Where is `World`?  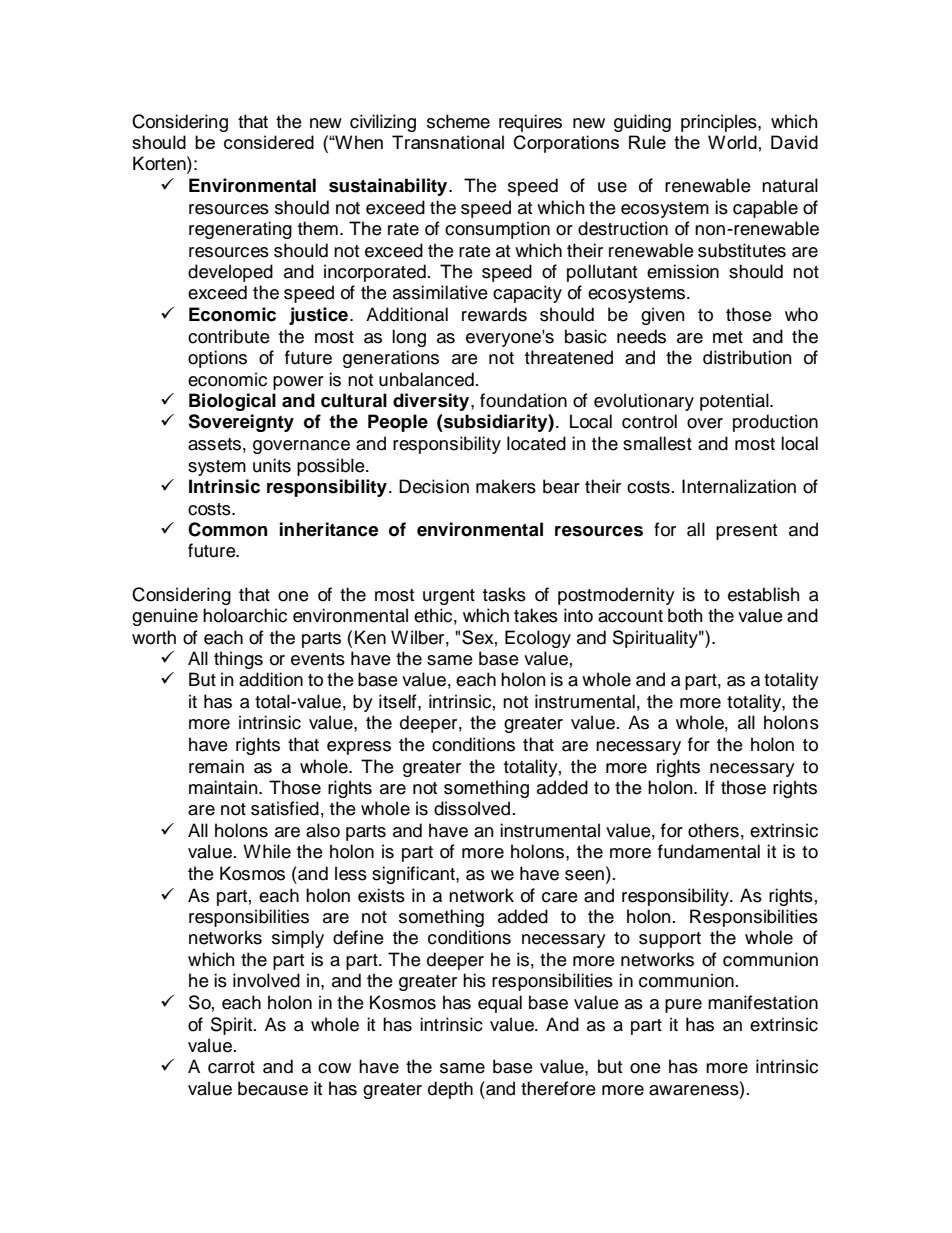 World is located at coordinates (732, 142).
